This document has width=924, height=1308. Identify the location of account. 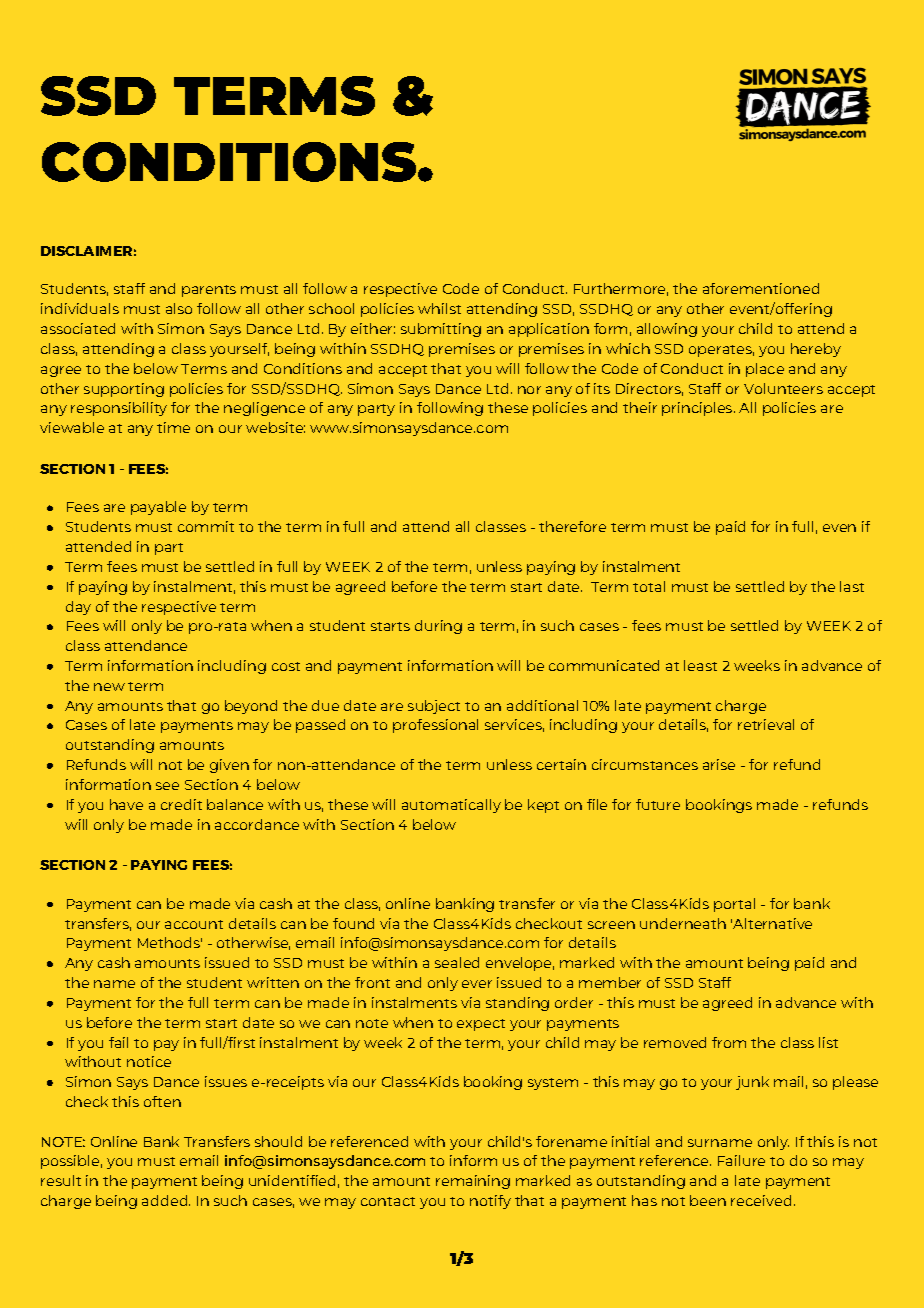
(194, 924).
